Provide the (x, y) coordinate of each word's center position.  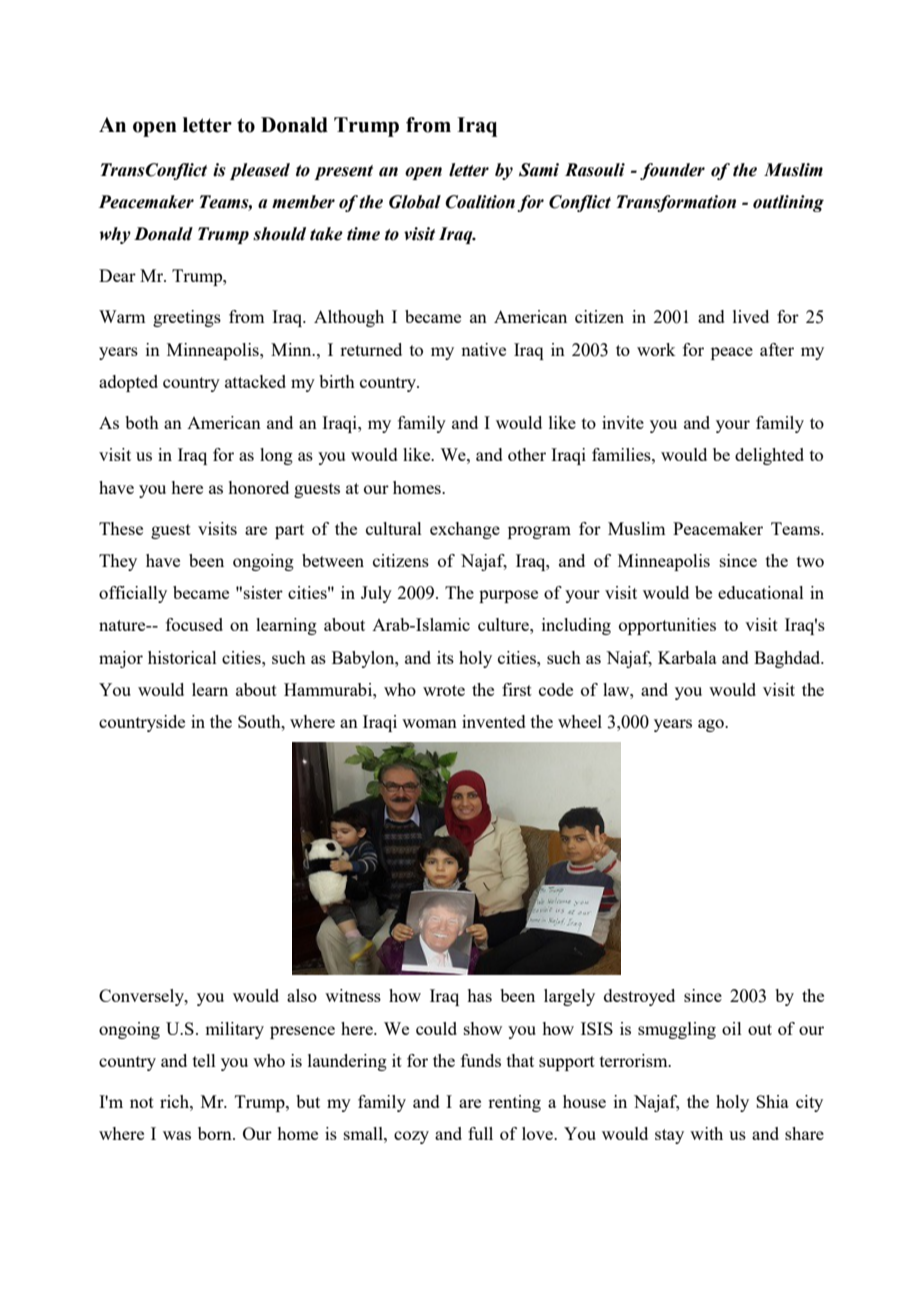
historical (182, 657)
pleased (260, 171)
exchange (465, 530)
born (216, 1133)
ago (712, 725)
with (706, 1133)
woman (429, 723)
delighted (769, 456)
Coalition (480, 202)
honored (258, 487)
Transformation (676, 203)
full (480, 1133)
